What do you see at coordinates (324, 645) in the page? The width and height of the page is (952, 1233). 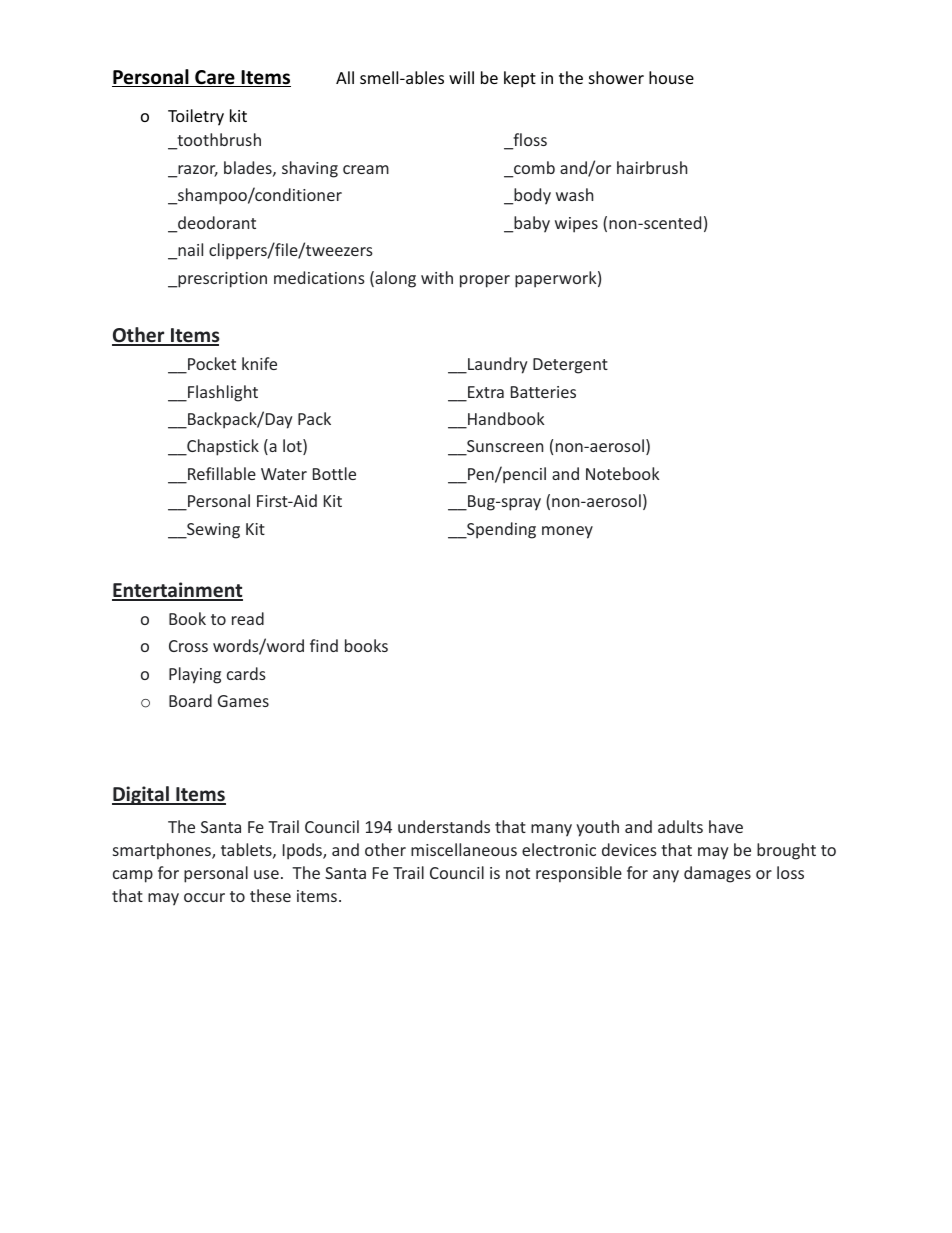 I see `find` at bounding box center [324, 645].
